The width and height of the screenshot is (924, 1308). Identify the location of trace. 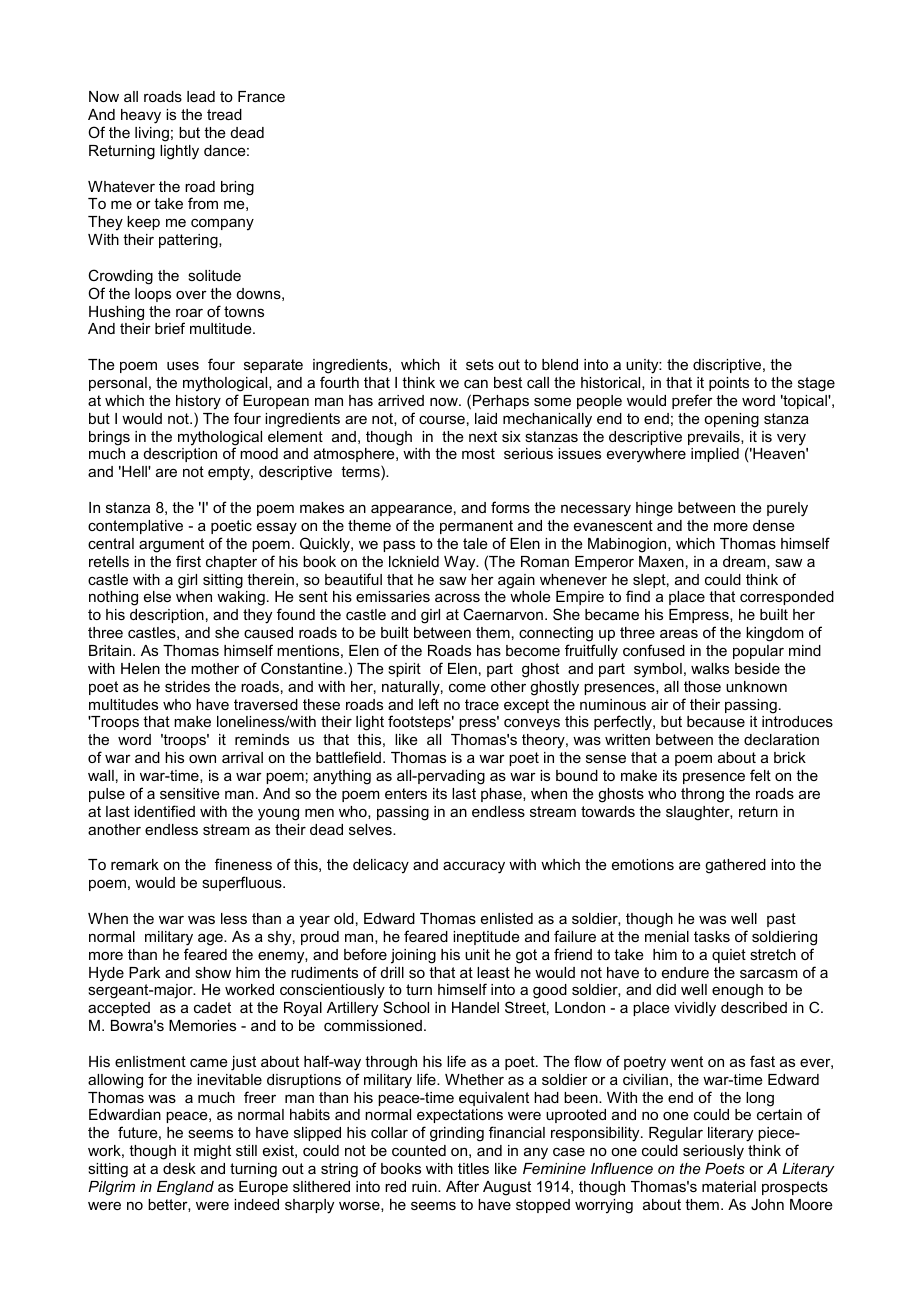
(482, 704).
